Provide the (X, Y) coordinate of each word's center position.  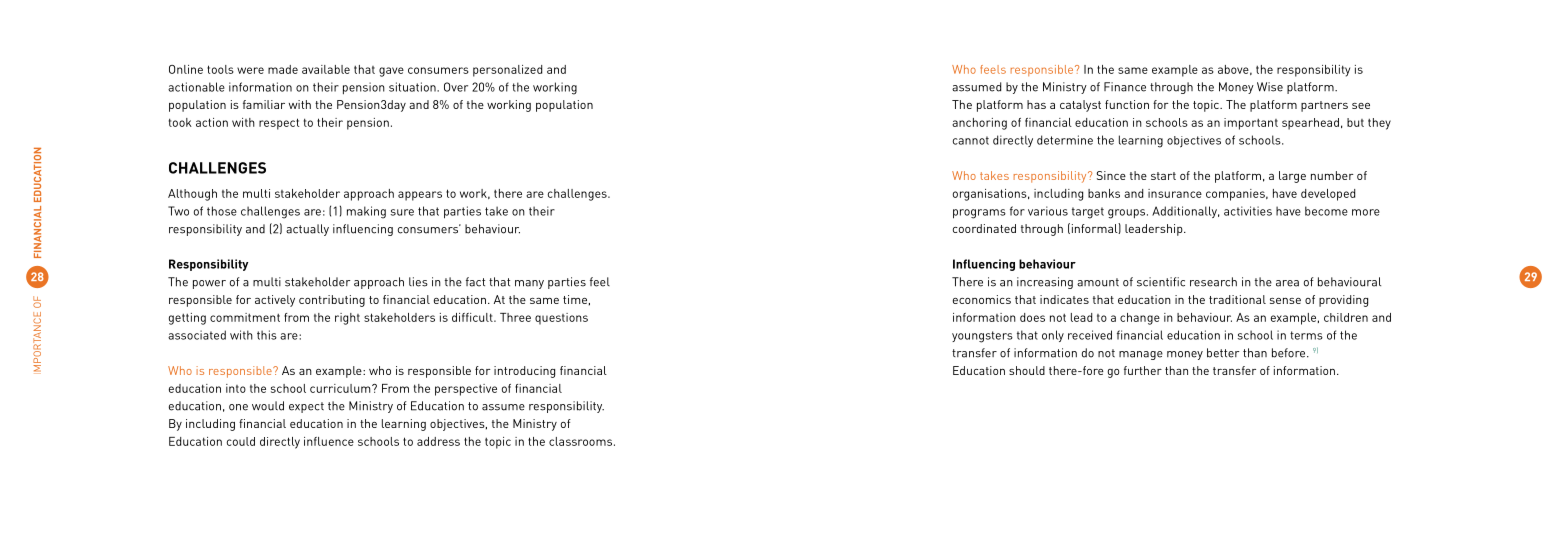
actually (307, 230)
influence (329, 441)
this (267, 335)
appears (420, 196)
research (1213, 282)
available (326, 69)
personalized (507, 71)
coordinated (984, 228)
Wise (1270, 87)
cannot (971, 140)
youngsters (982, 337)
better (1223, 353)
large (1292, 177)
